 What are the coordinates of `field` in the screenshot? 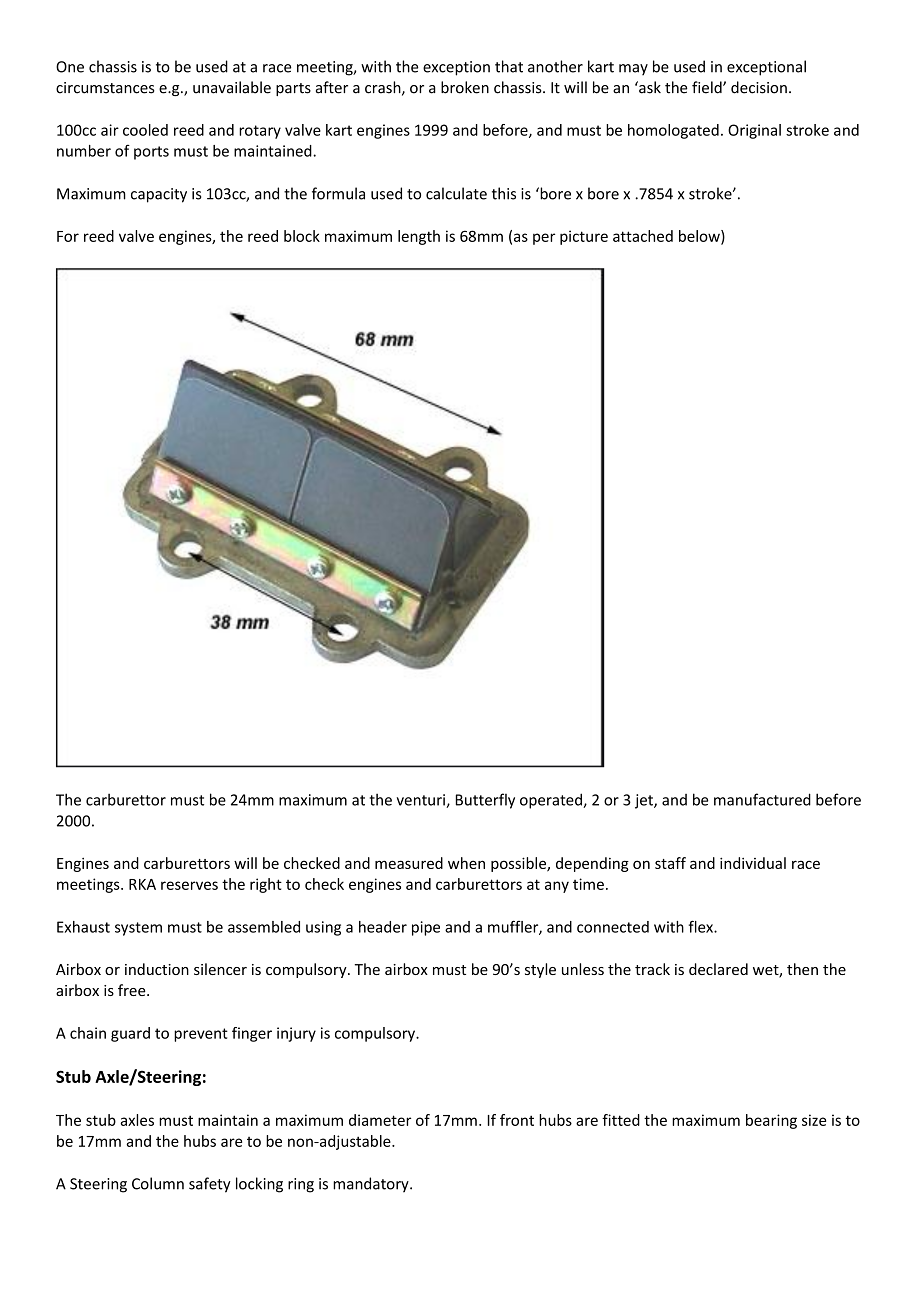 It's located at (708, 87).
